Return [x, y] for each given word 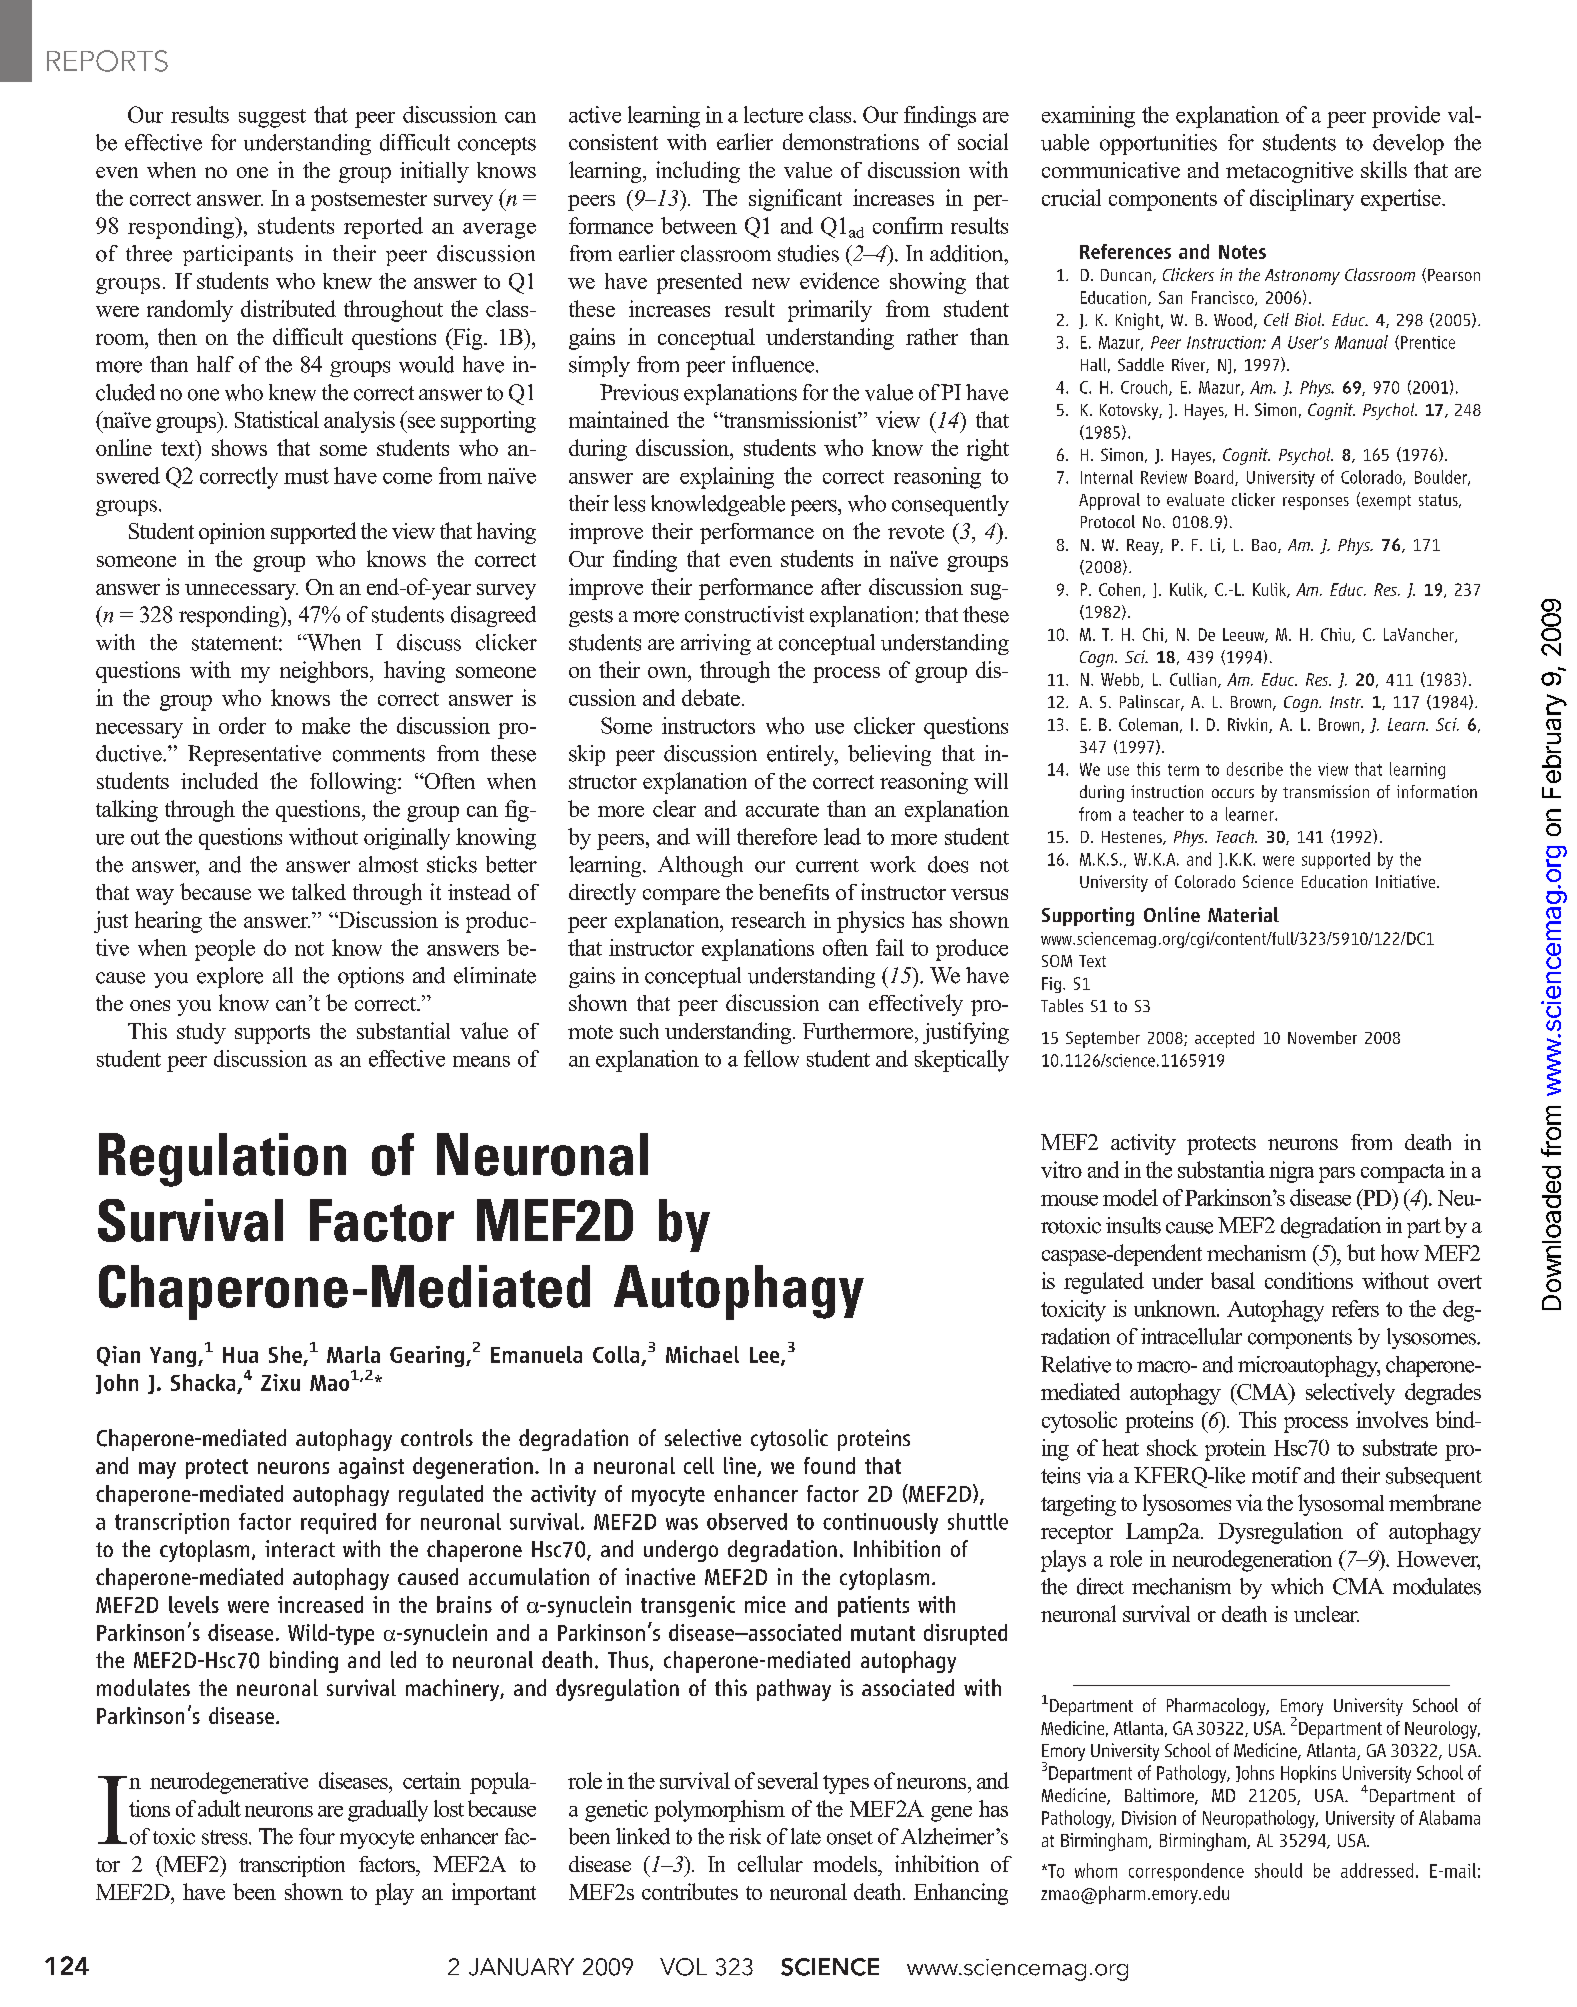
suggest [272, 118]
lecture [773, 114]
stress [226, 1837]
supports [272, 1034]
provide [1406, 117]
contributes [690, 1891]
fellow [771, 1058]
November [1322, 1037]
